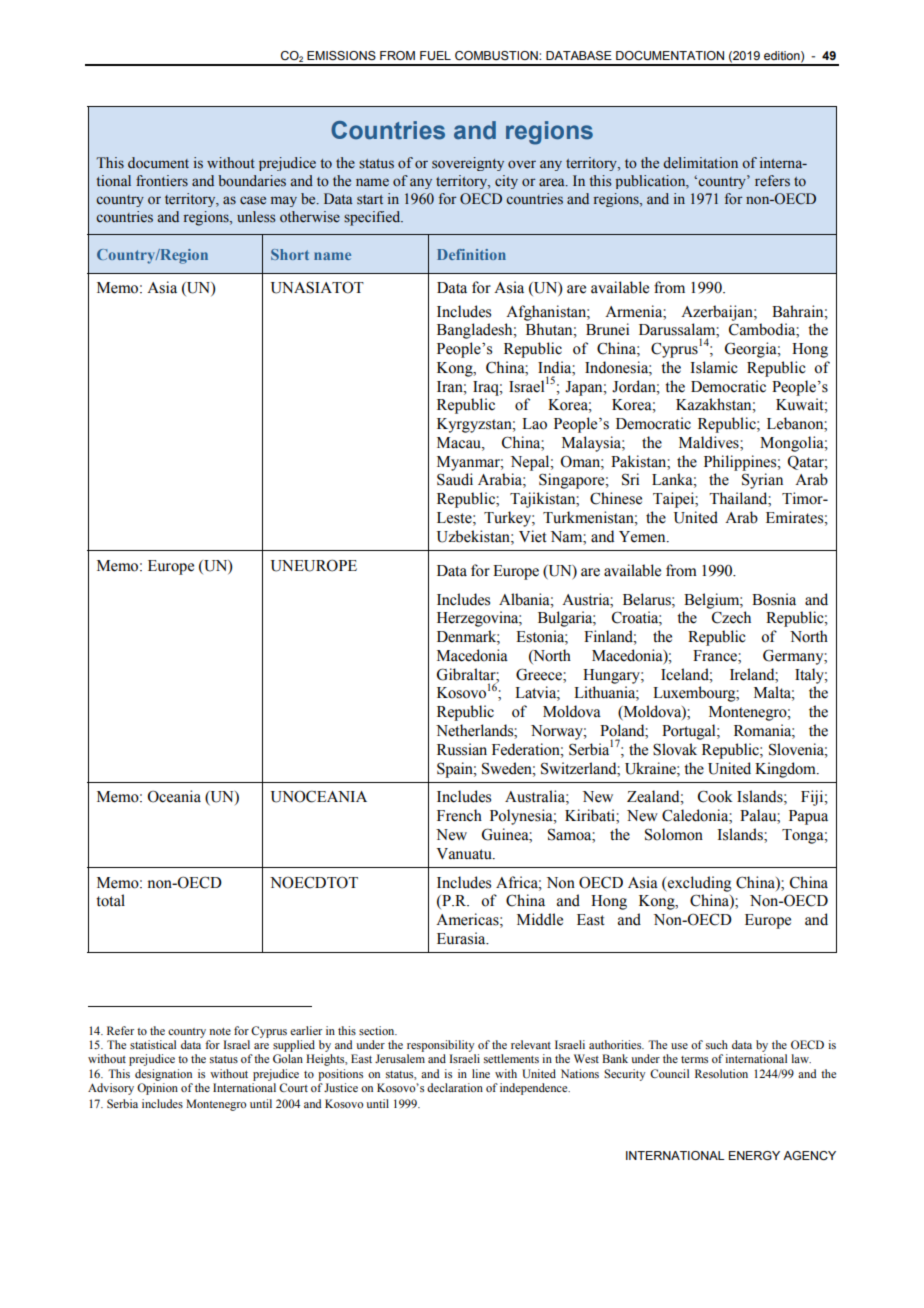 Image resolution: width=924 pixels, height=1308 pixels. Describe the element at coordinates (435, 56) in the document. I see `FUEL` at that location.
